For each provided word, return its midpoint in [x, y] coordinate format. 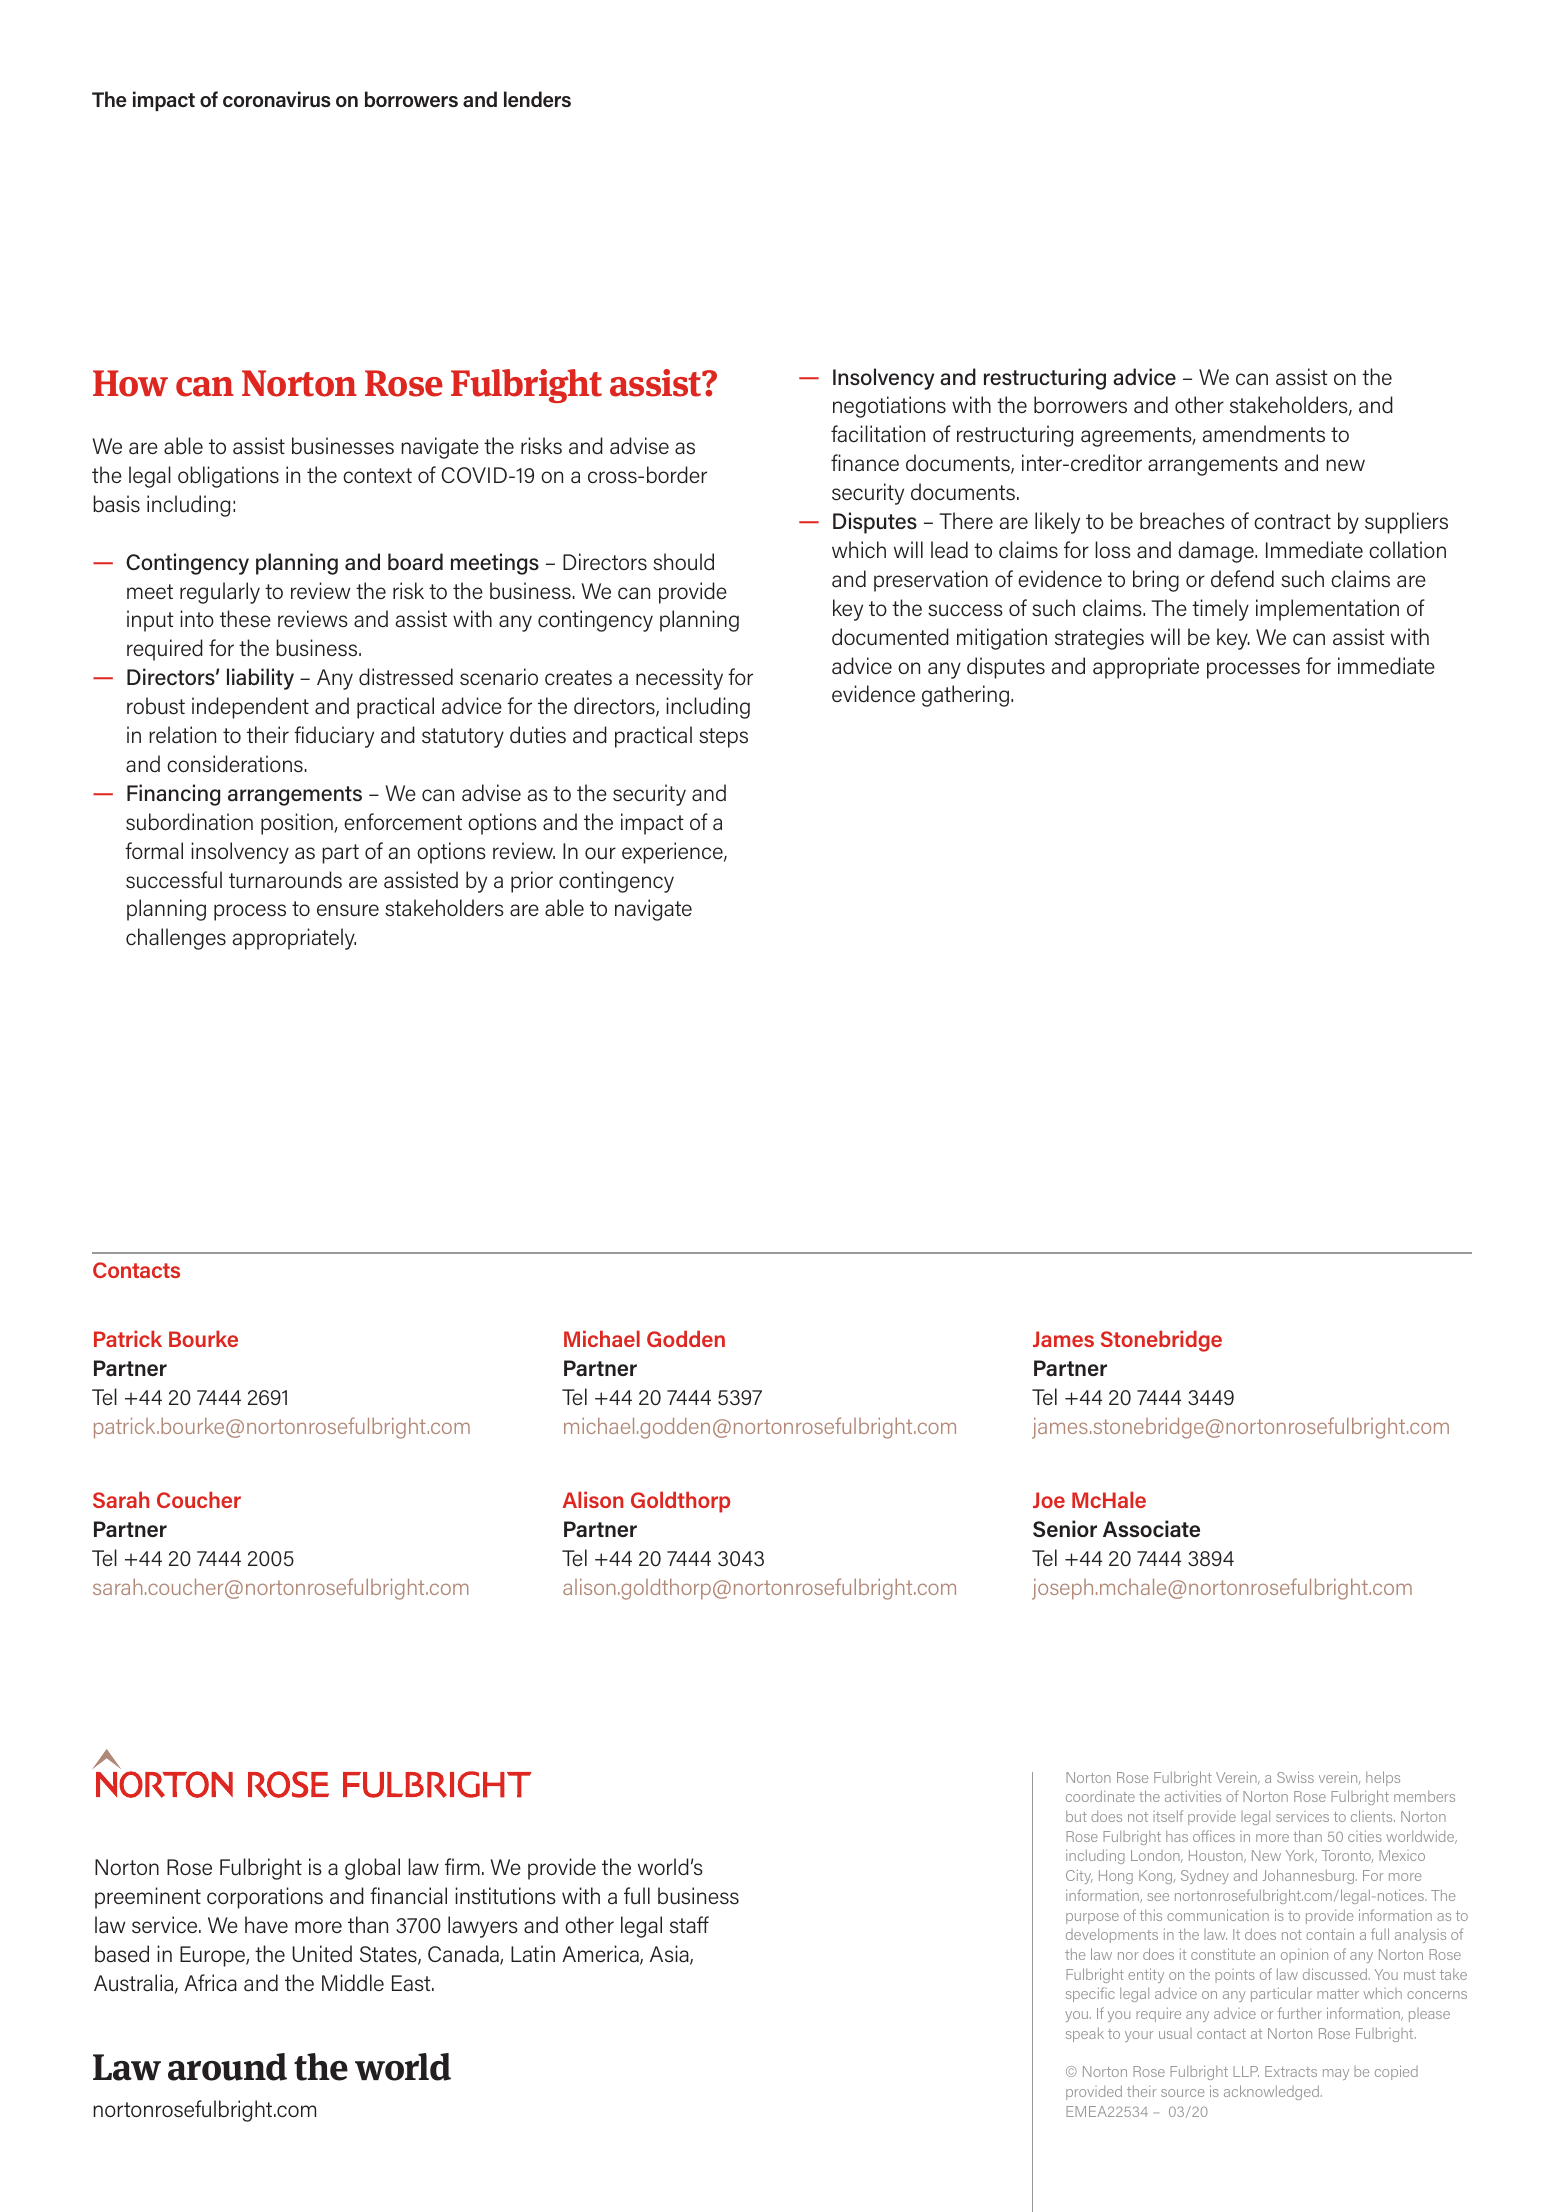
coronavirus [277, 99]
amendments [1264, 434]
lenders [537, 99]
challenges [176, 939]
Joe [1049, 1500]
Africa [210, 1983]
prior [532, 882]
